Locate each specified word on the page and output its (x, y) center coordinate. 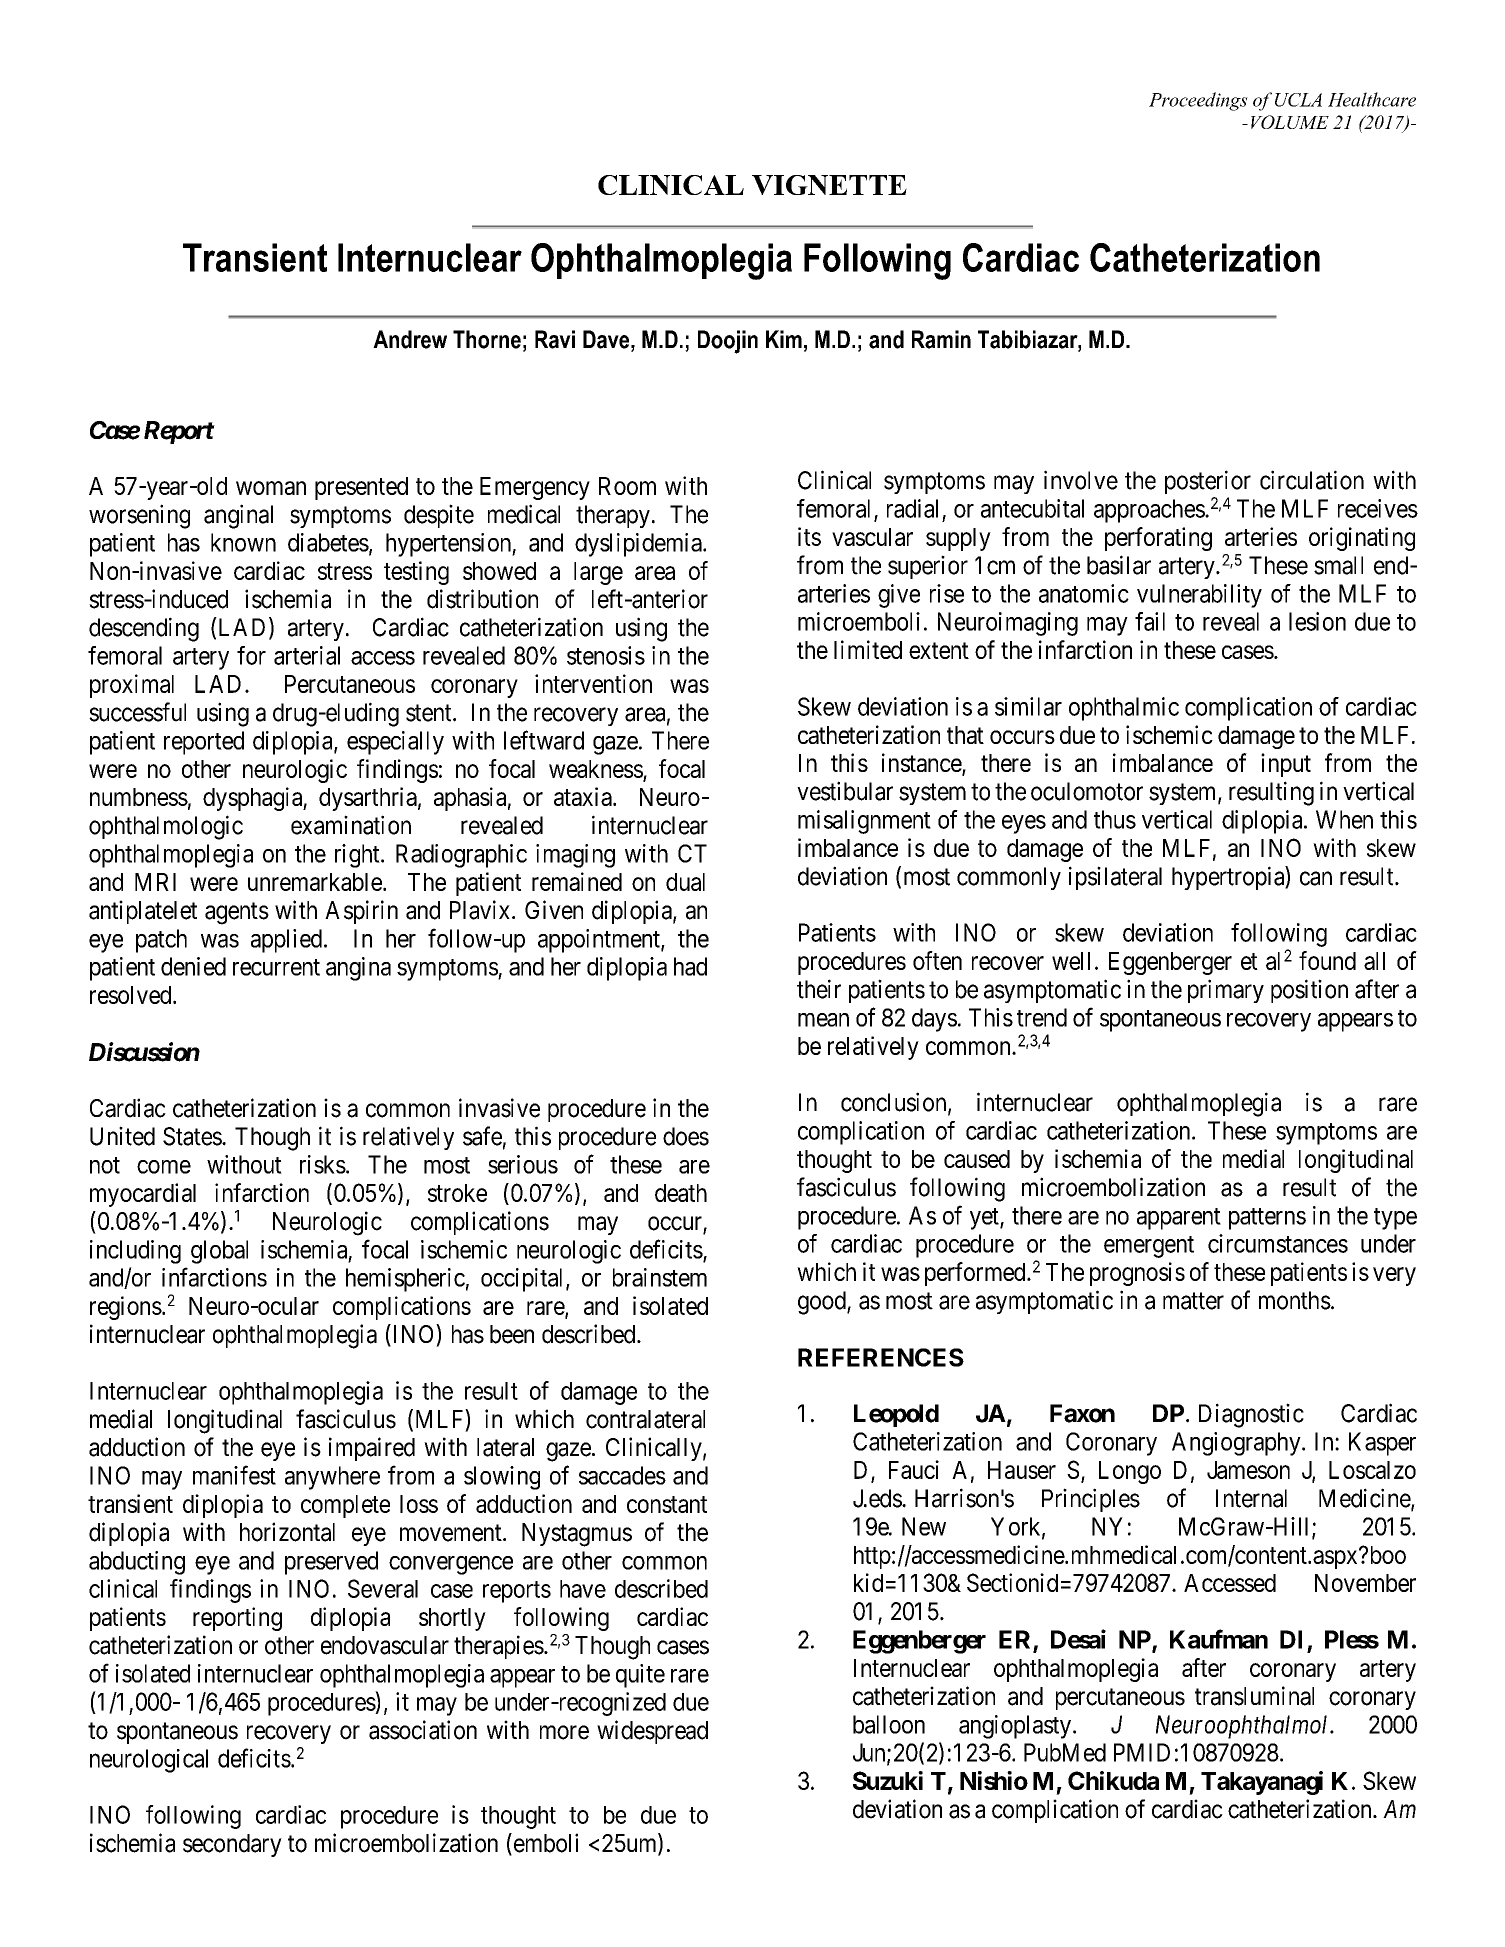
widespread (652, 1732)
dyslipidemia (639, 545)
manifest (234, 1475)
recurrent (276, 967)
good (823, 1303)
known (243, 542)
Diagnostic (1251, 1415)
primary (1226, 991)
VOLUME (1290, 122)
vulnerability (1199, 596)
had (690, 966)
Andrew (410, 339)
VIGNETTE (829, 185)
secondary (232, 1845)
